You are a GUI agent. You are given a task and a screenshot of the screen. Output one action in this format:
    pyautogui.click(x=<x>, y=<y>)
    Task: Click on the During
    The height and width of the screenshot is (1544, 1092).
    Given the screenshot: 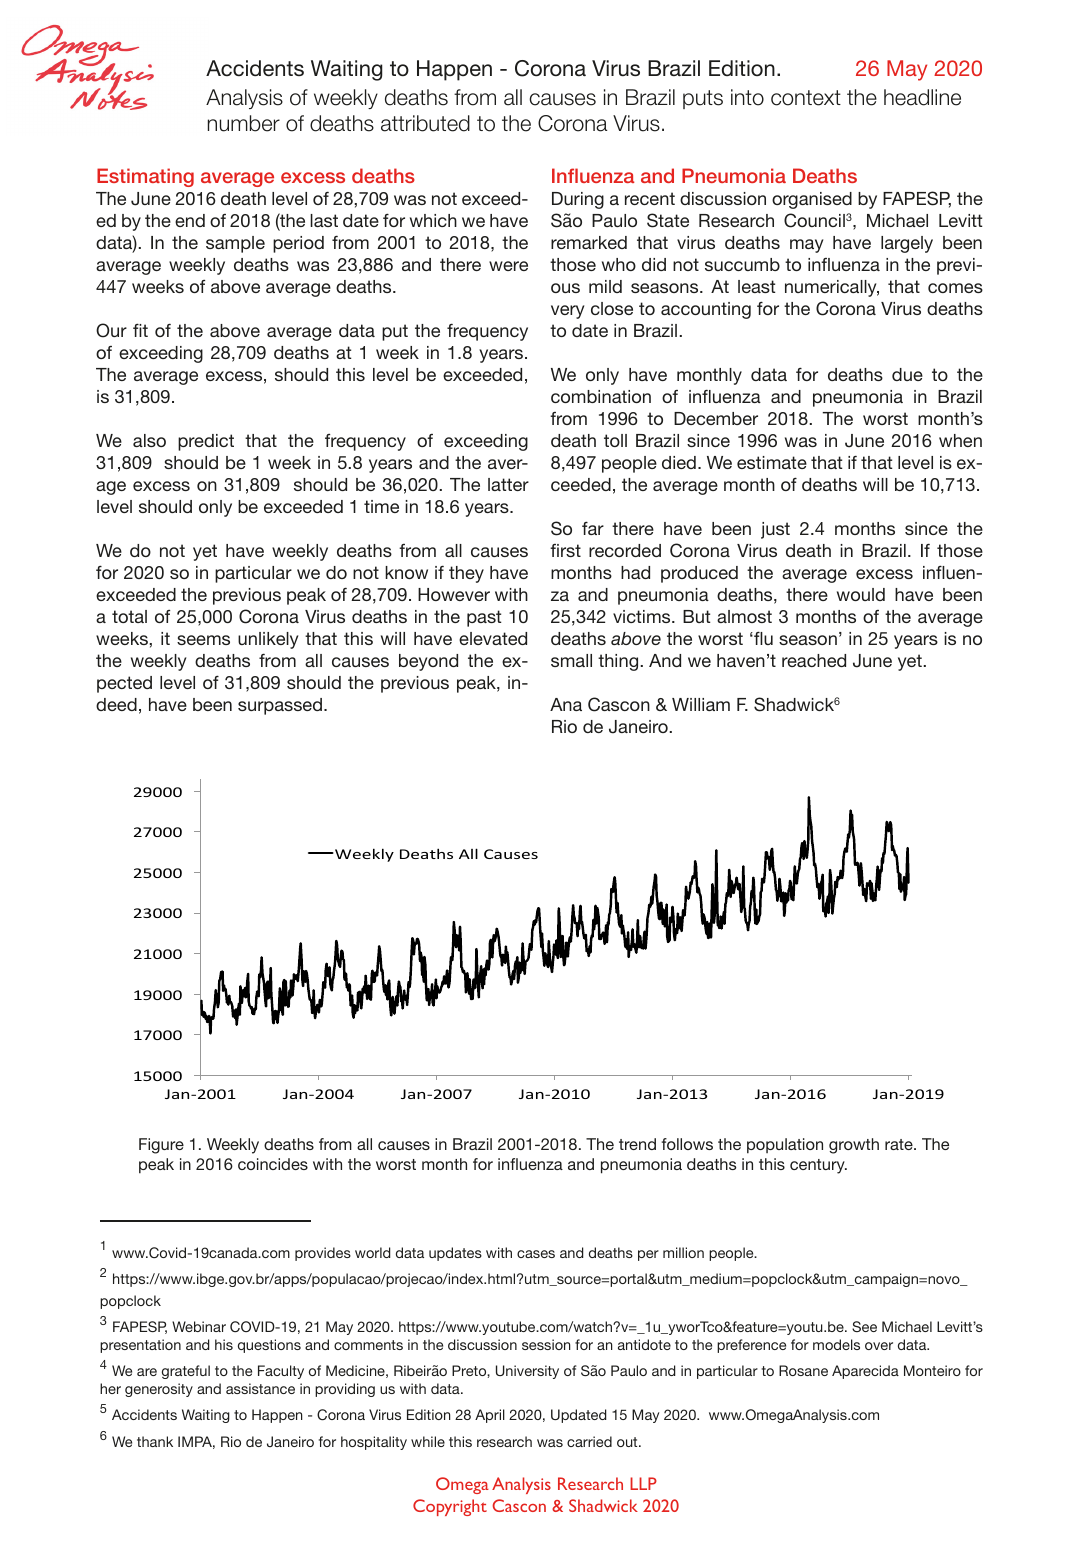 What is the action you would take?
    pyautogui.click(x=578, y=200)
